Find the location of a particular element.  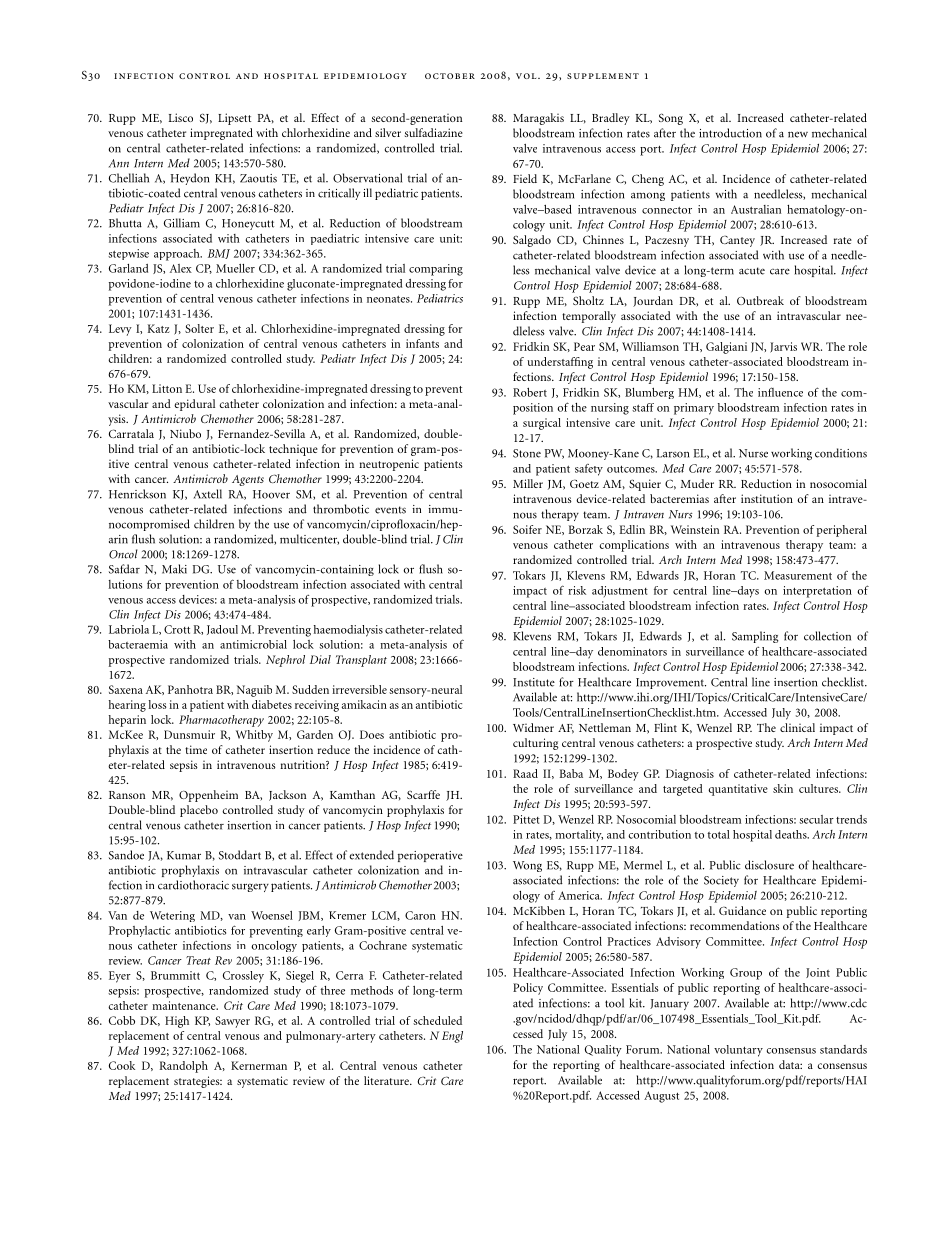

Randolph is located at coordinates (184, 1067).
